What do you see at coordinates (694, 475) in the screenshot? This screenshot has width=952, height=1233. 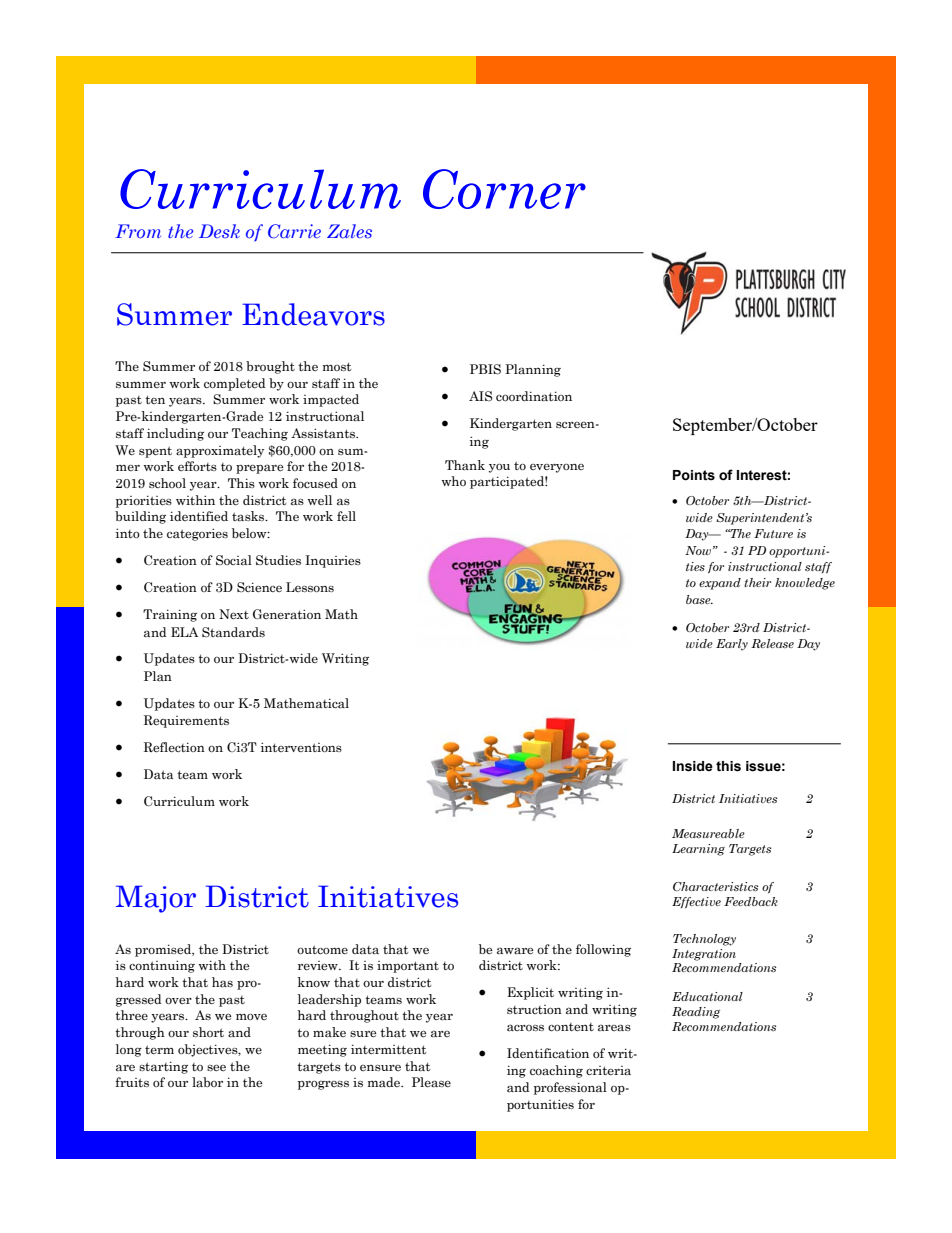 I see `Points` at bounding box center [694, 475].
